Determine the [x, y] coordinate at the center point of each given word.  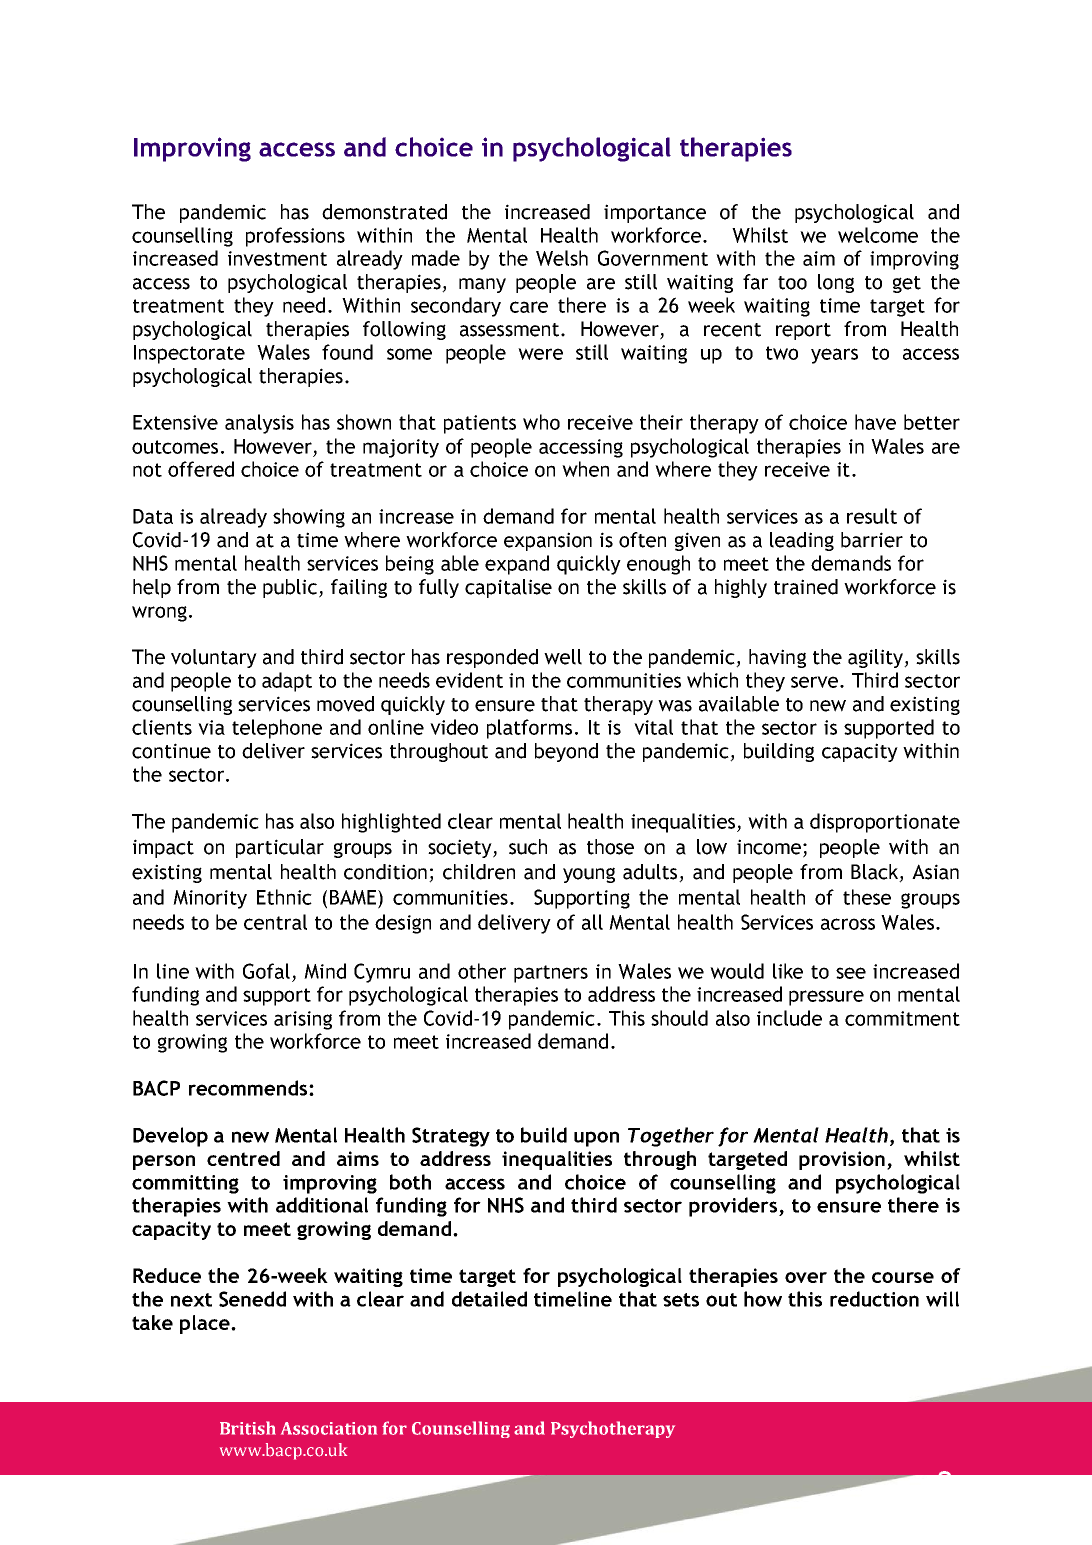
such [528, 847]
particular [280, 848]
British [248, 1428]
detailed [489, 1299]
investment [277, 258]
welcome [878, 235]
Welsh [562, 258]
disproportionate [885, 823]
